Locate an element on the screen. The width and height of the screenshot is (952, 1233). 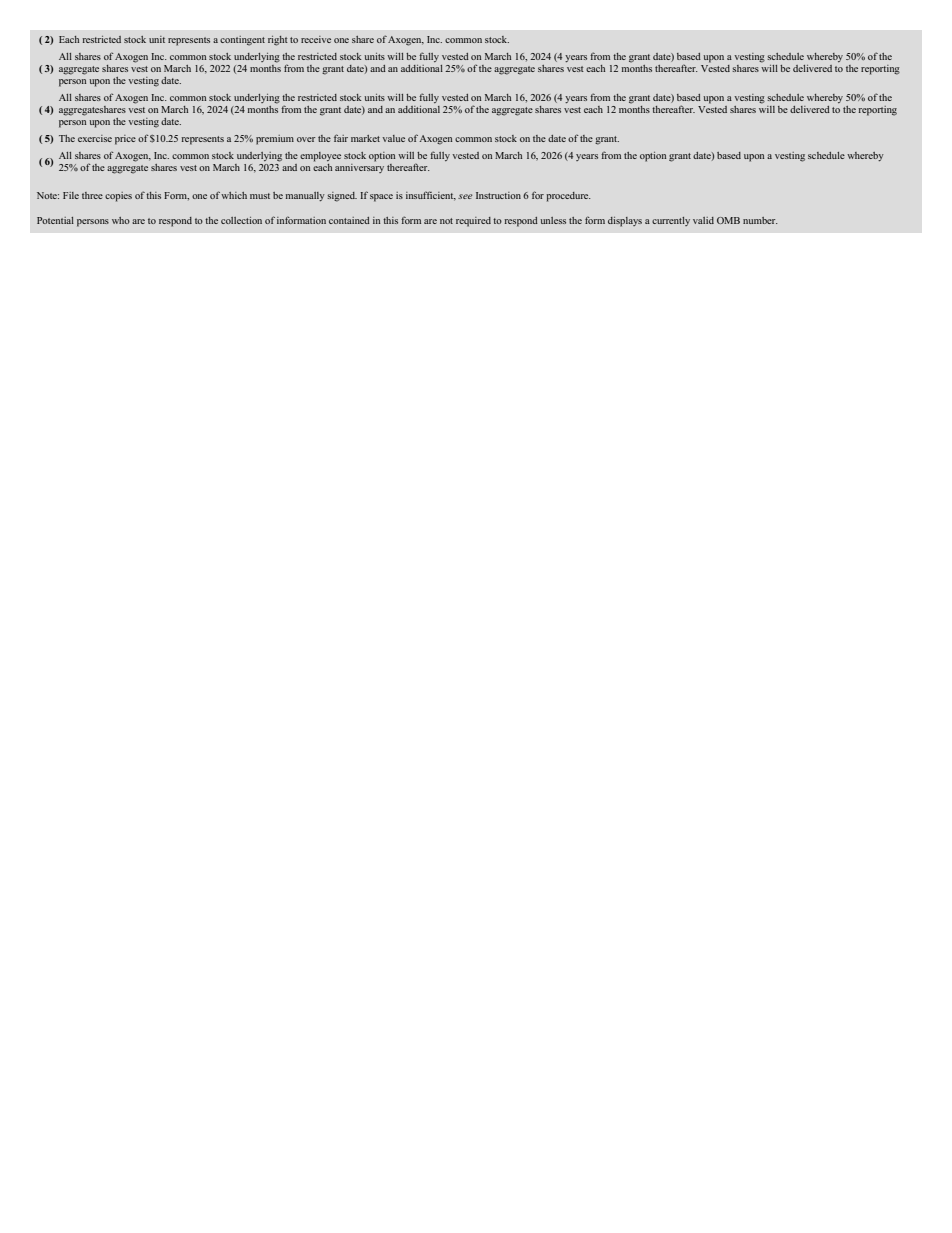
who is located at coordinates (121, 220).
